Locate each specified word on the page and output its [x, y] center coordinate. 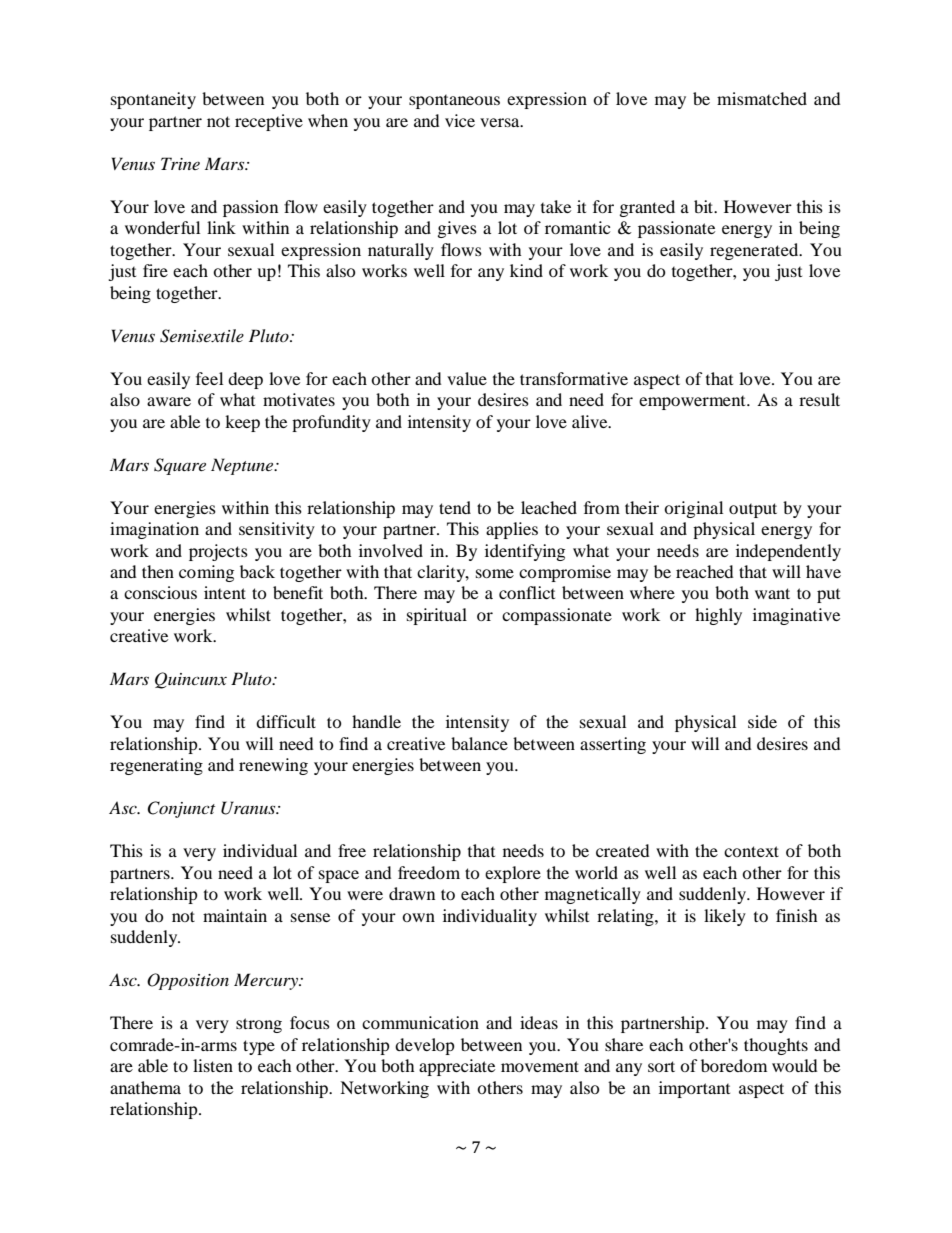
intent [225, 592]
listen [213, 1065]
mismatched [762, 98]
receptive [269, 122]
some [495, 573]
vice [460, 120]
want [772, 593]
